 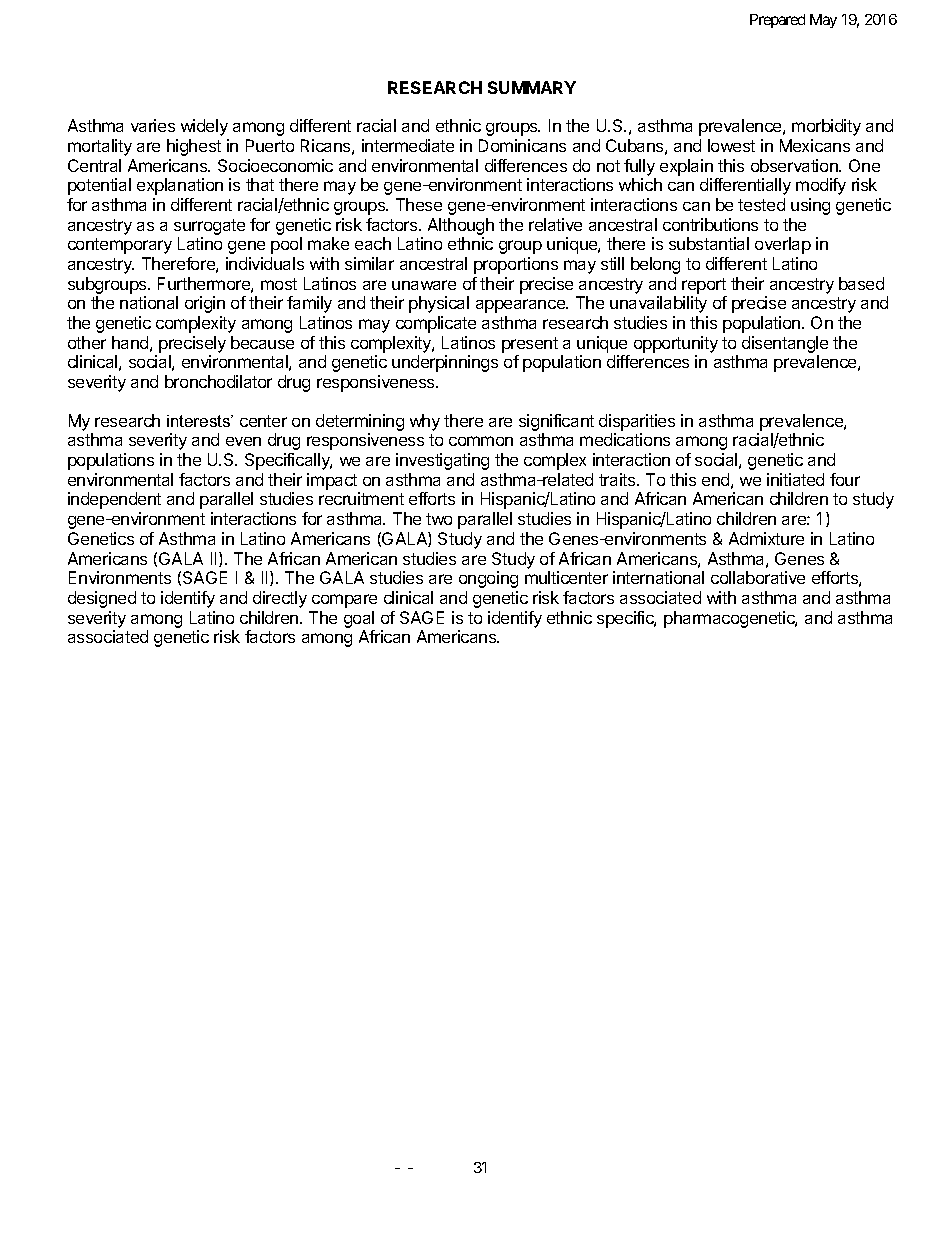 I want to click on SUMMARY, so click(x=532, y=87).
